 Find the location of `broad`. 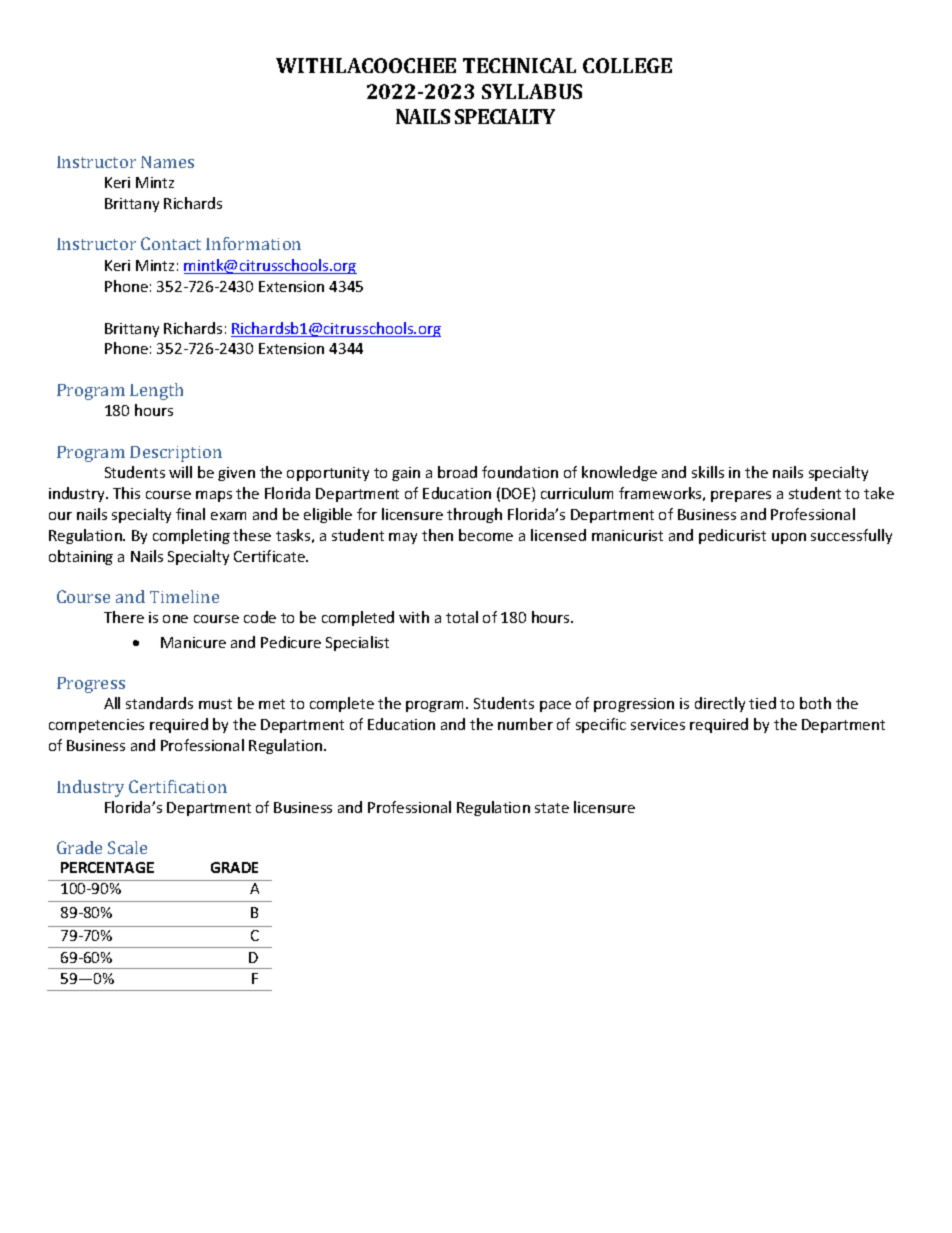

broad is located at coordinates (457, 472).
